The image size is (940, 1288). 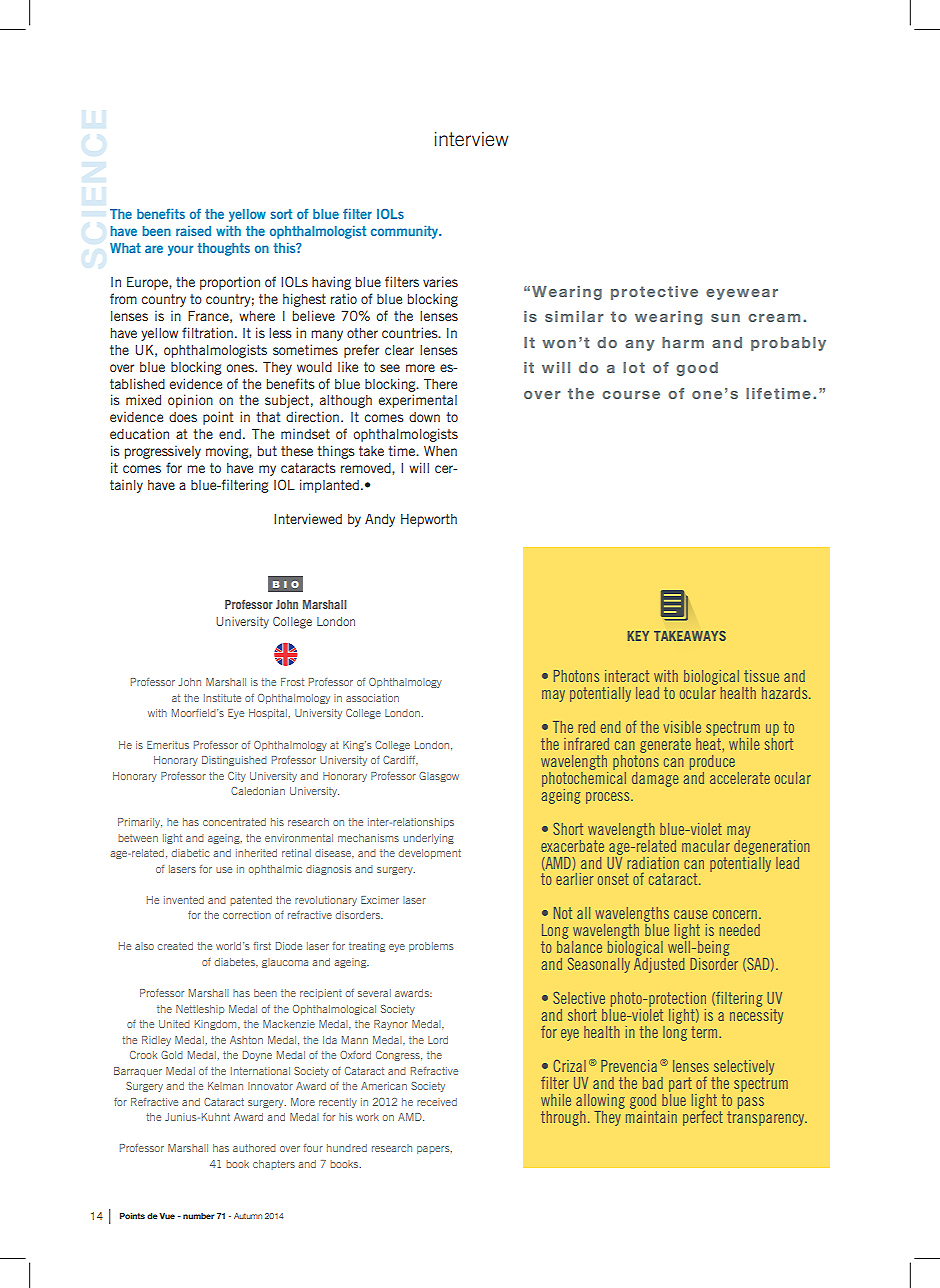 I want to click on macular, so click(x=706, y=846).
